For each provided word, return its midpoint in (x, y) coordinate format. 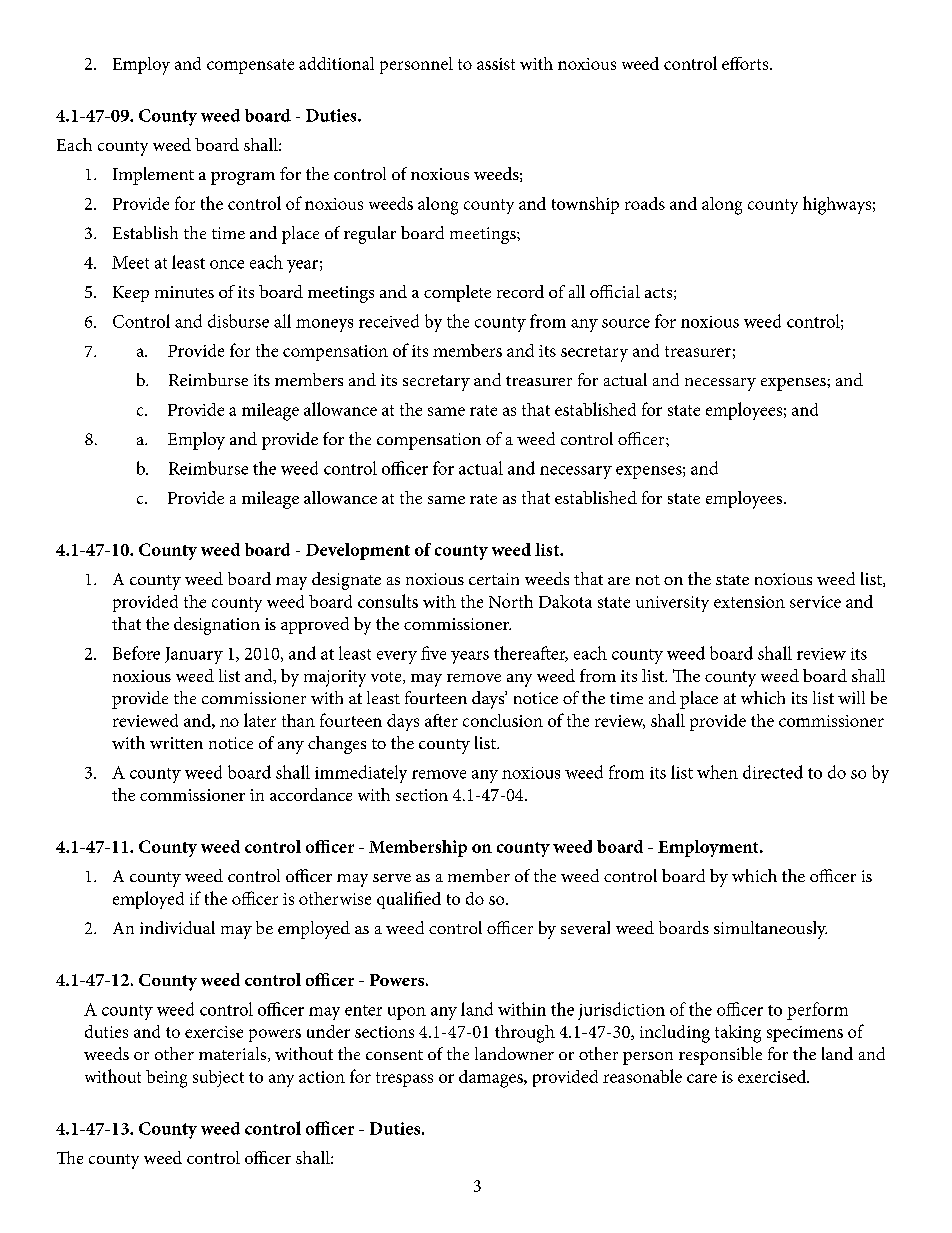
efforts (746, 63)
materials (234, 1054)
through (525, 1034)
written (176, 743)
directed (773, 772)
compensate (250, 66)
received (389, 321)
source (626, 323)
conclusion (503, 720)
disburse (238, 321)
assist (496, 64)
